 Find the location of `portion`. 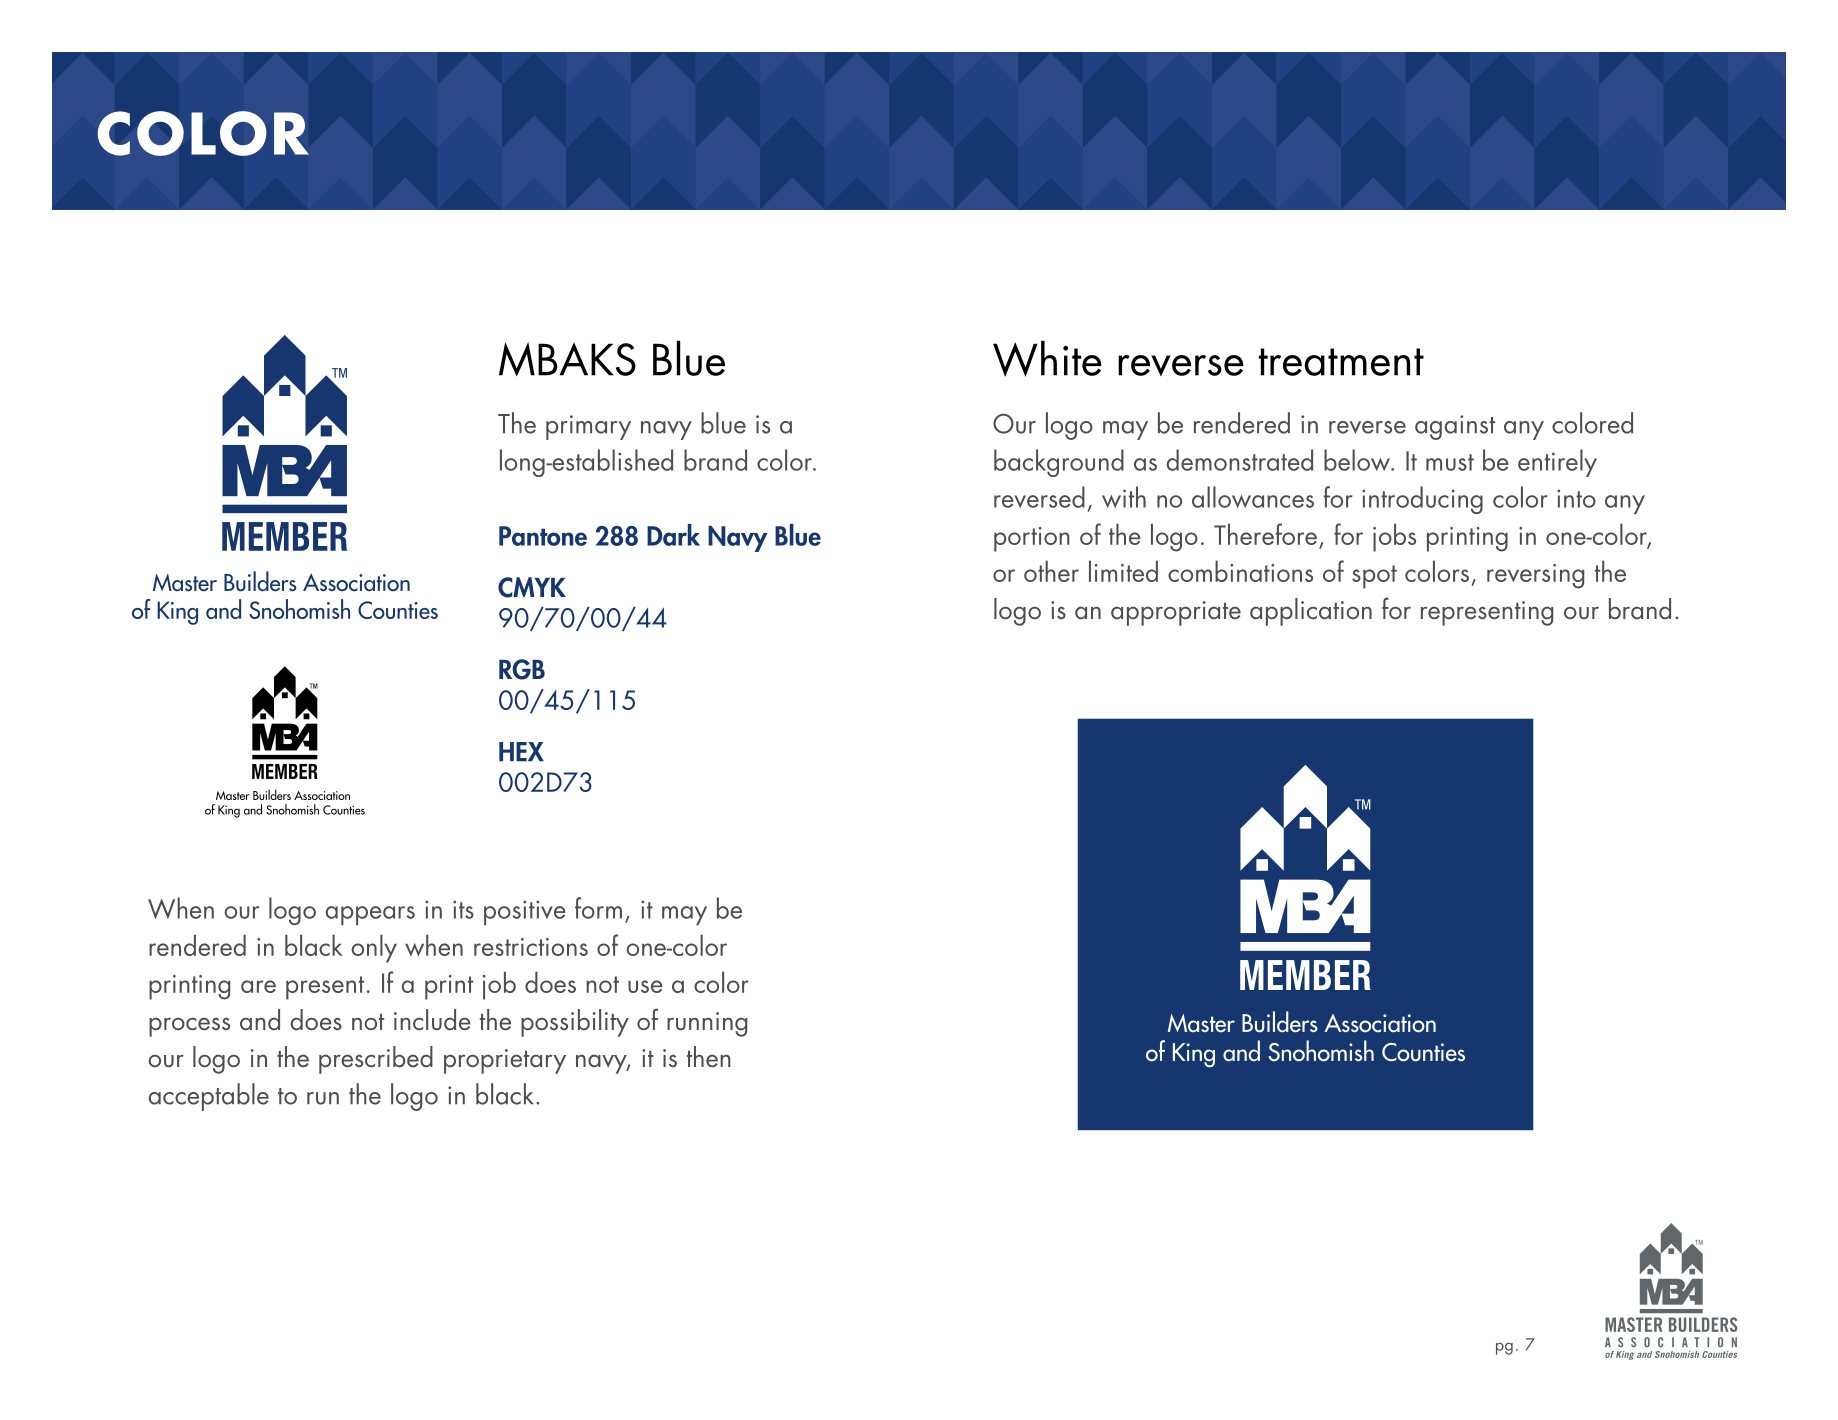

portion is located at coordinates (1032, 539).
